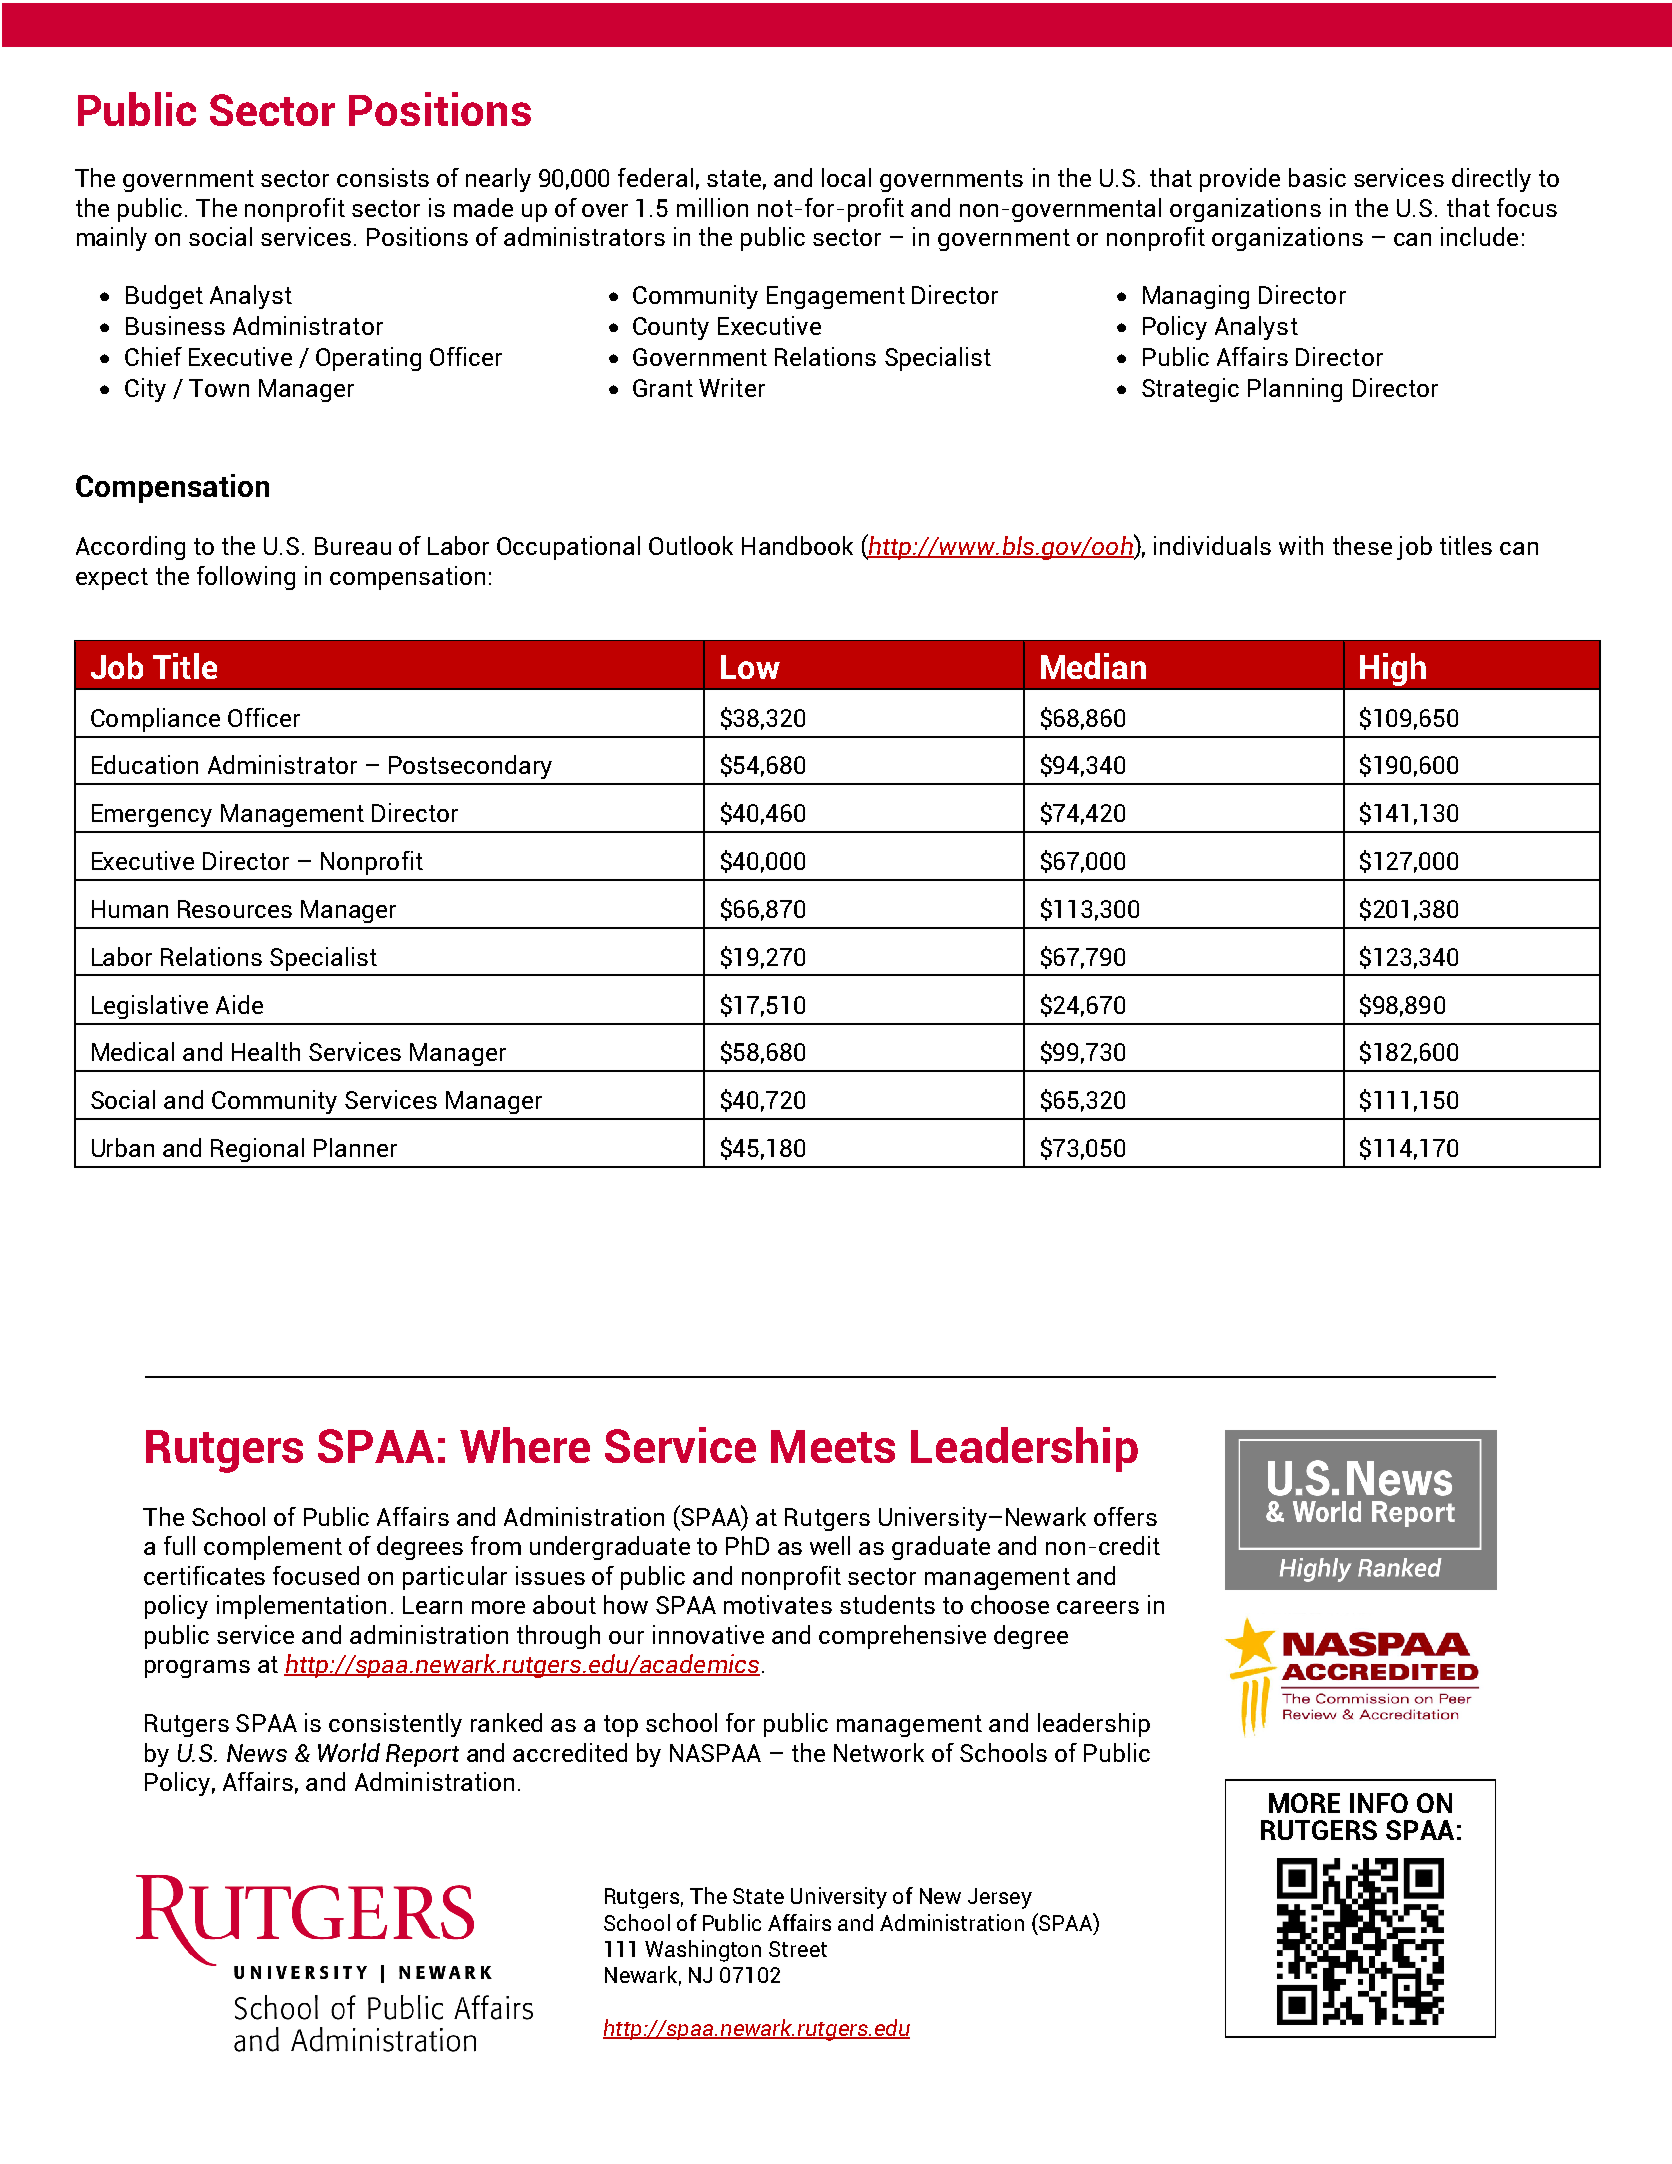  I want to click on Emergency, so click(152, 815).
